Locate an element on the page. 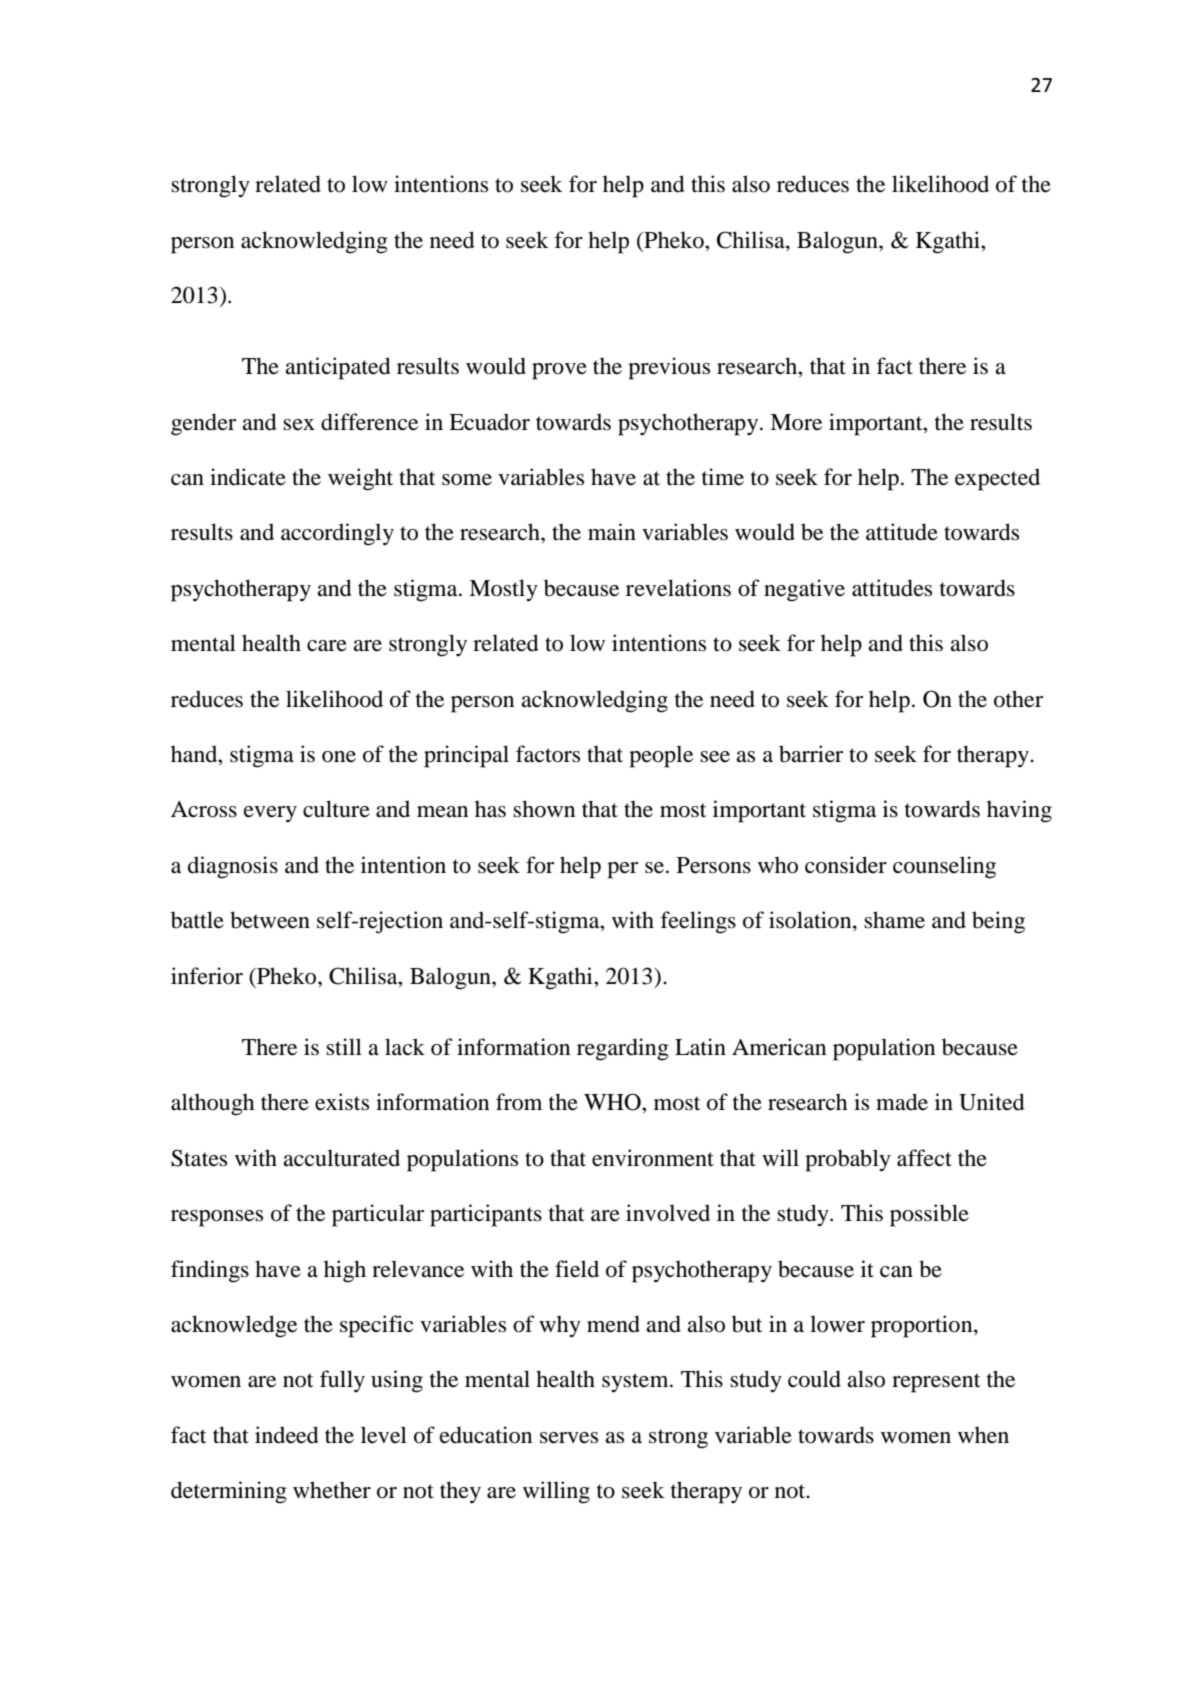 The image size is (1195, 1689). still is located at coordinates (344, 1047).
